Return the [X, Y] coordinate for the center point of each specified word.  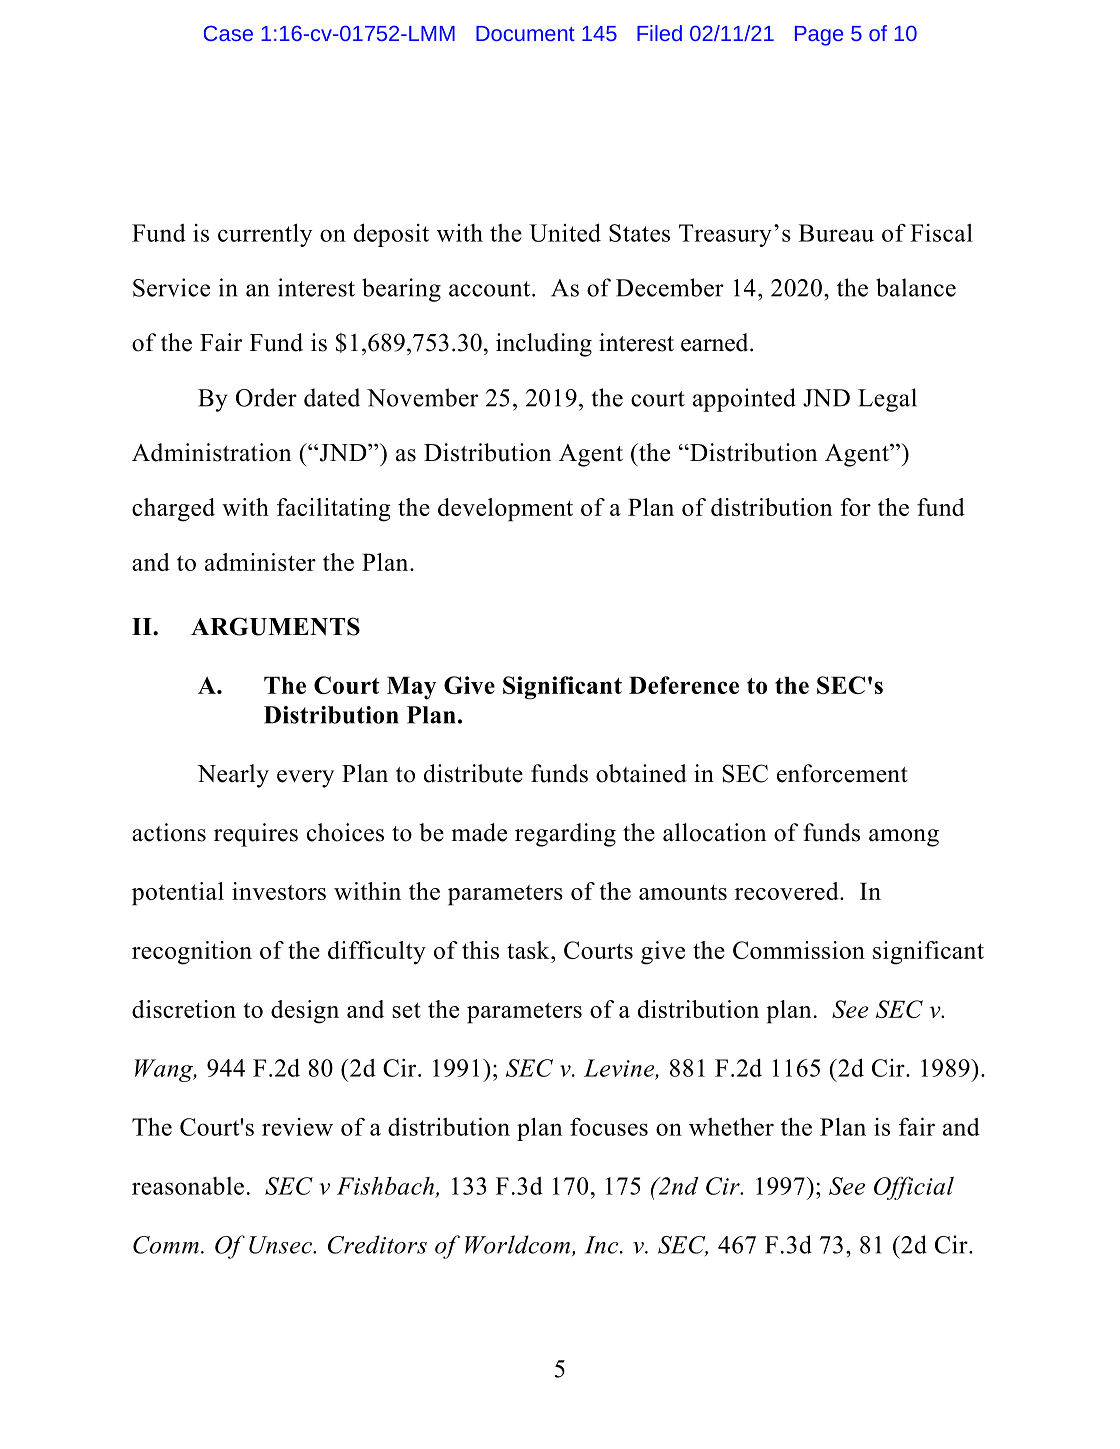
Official [914, 1188]
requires [256, 835]
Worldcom [519, 1245]
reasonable [188, 1186]
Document [525, 33]
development [505, 510]
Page [819, 36]
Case [228, 33]
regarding [565, 835]
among [904, 838]
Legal [887, 400]
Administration [212, 452]
